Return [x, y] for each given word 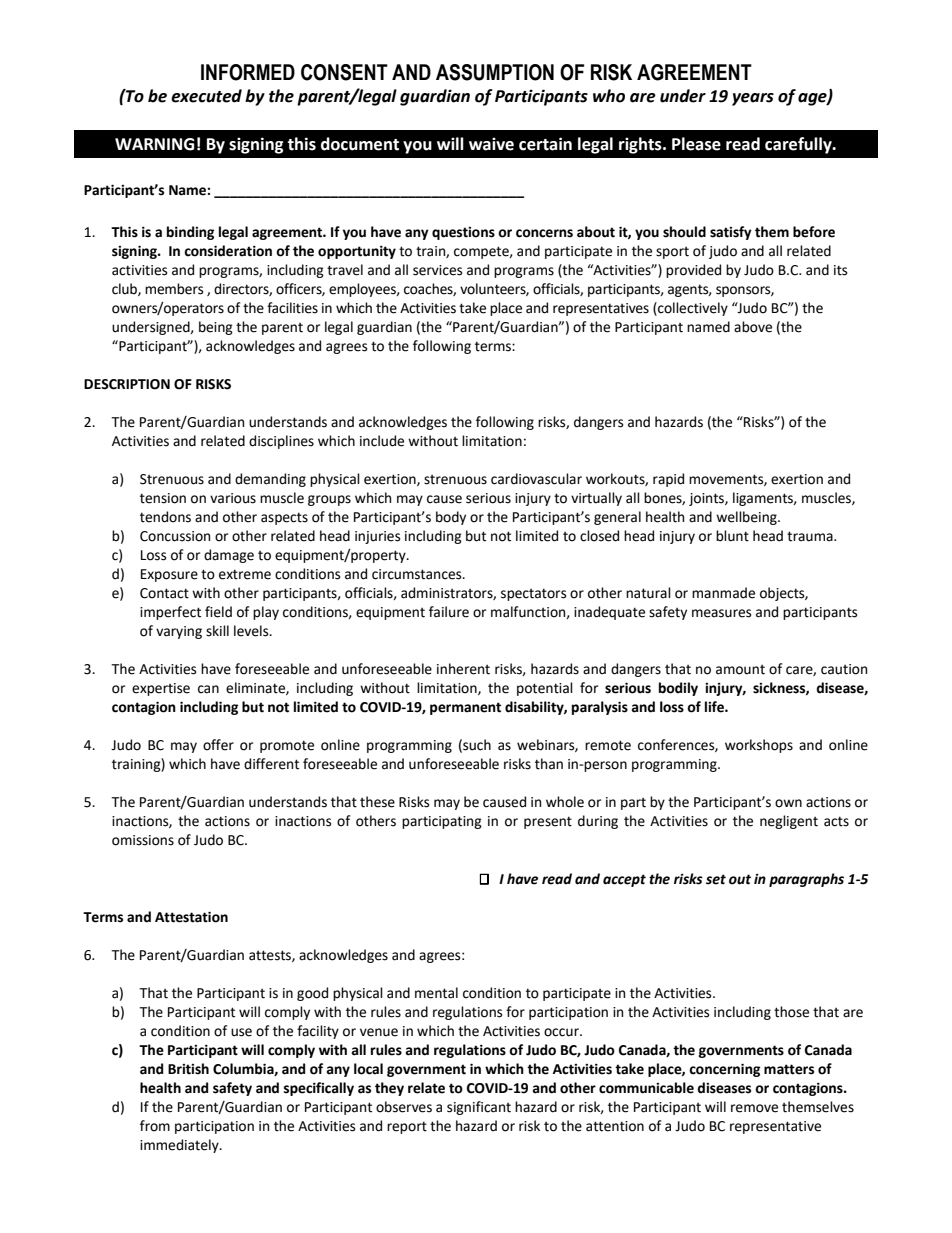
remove [754, 1108]
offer [218, 745]
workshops [759, 746]
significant [479, 1108]
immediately [180, 1146]
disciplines [281, 442]
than [549, 764]
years [753, 99]
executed [206, 96]
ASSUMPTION [495, 72]
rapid [668, 480]
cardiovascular [536, 479]
